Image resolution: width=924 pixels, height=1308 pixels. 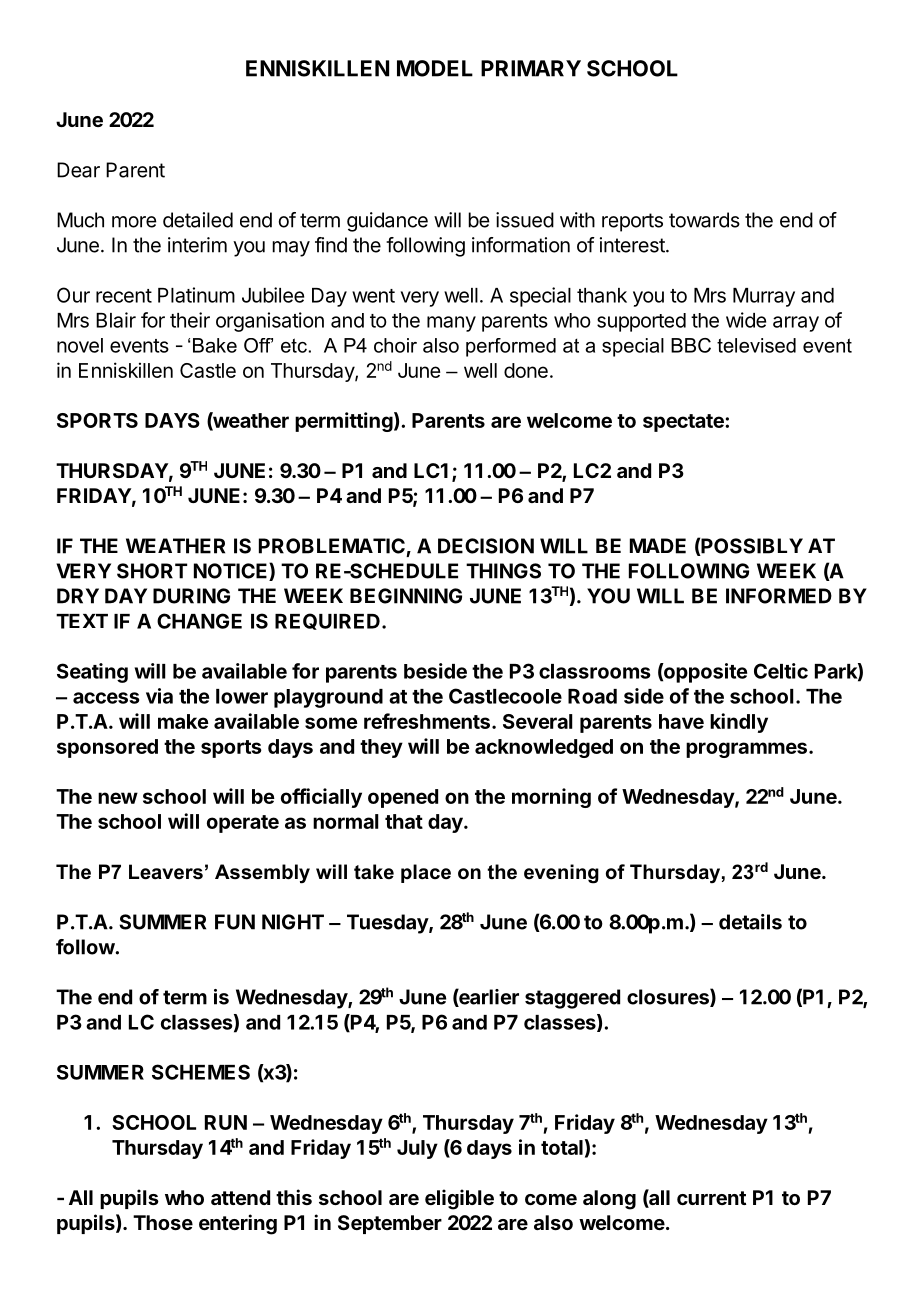 What do you see at coordinates (435, 68) in the document?
I see `MODEL` at bounding box center [435, 68].
